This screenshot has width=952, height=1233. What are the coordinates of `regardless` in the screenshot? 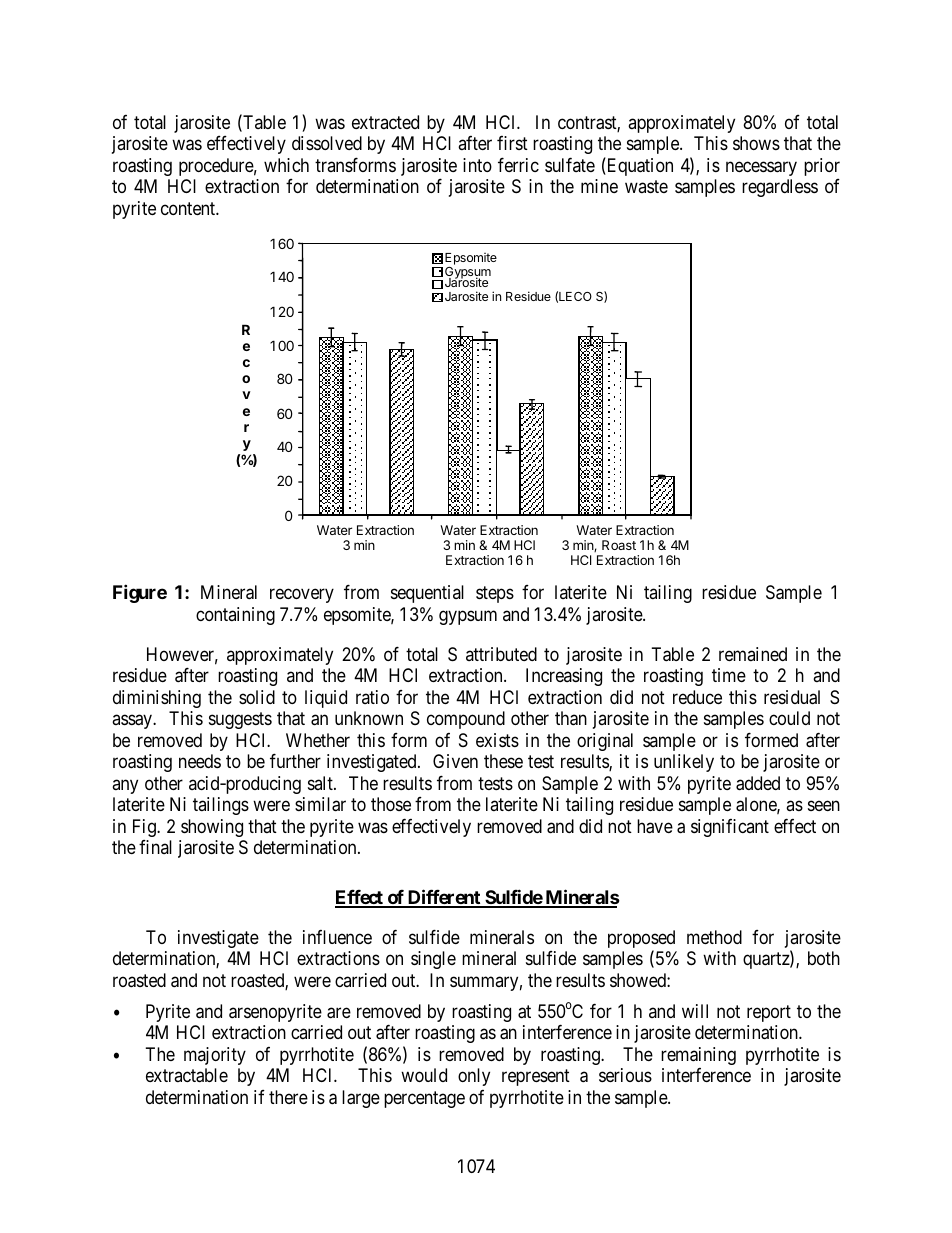 It's located at (780, 188).
